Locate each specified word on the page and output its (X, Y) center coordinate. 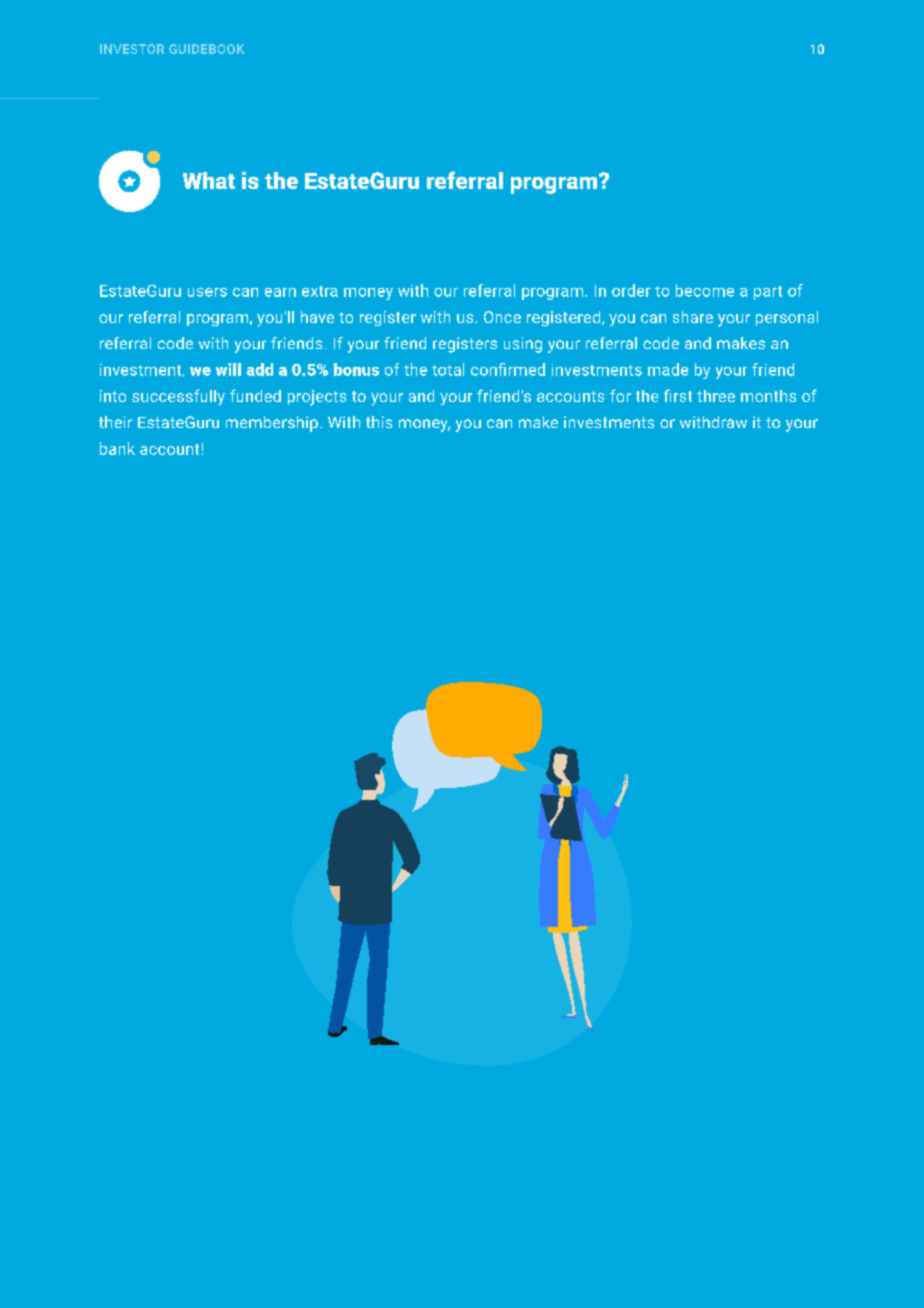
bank (117, 448)
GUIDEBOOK (206, 49)
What (209, 180)
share (693, 317)
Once (502, 317)
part (768, 293)
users (207, 292)
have (317, 317)
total (448, 369)
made (668, 369)
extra (320, 291)
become (705, 290)
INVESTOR (132, 49)
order (631, 290)
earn (280, 292)
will (228, 369)
